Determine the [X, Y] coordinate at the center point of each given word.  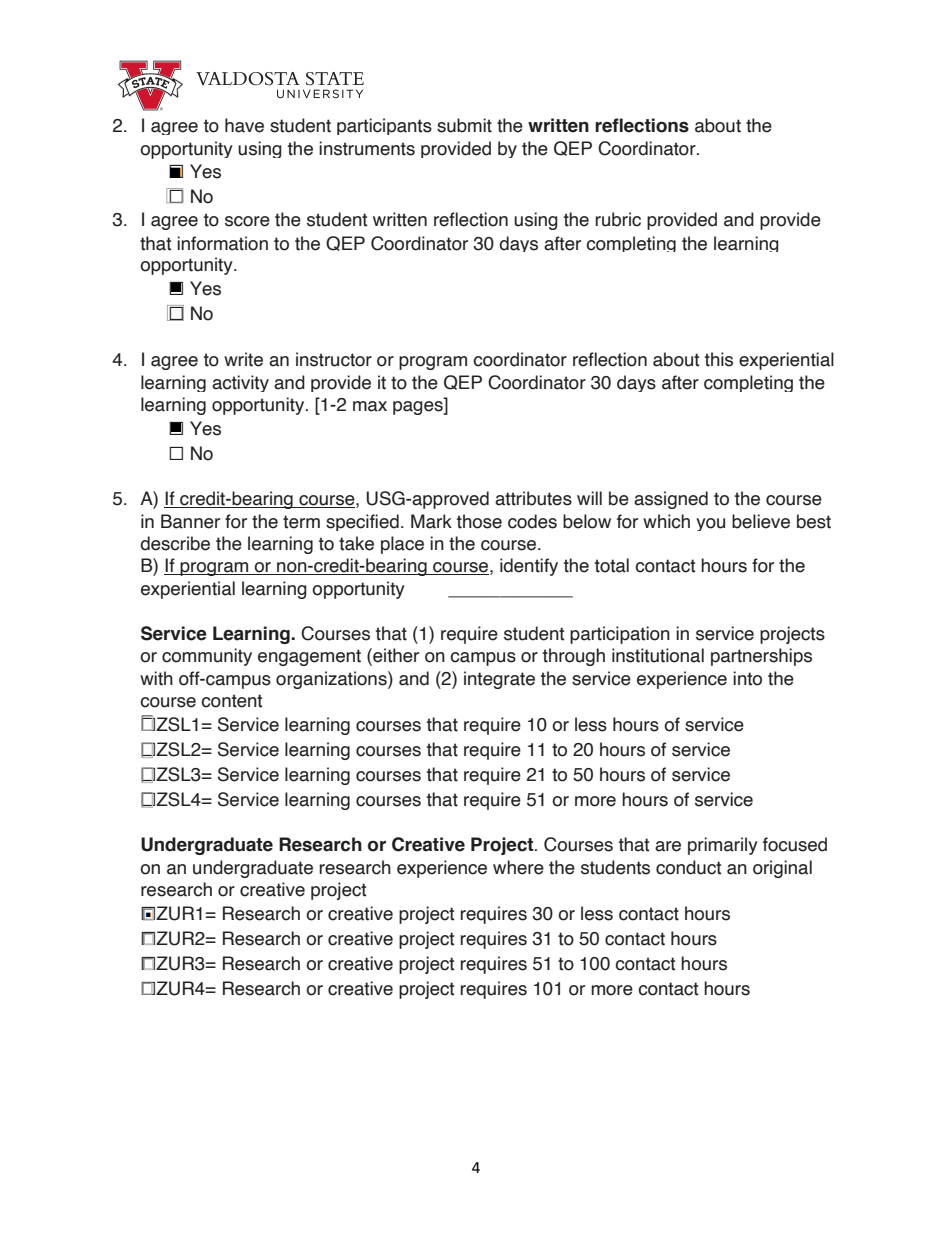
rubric [618, 219]
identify [529, 567]
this [719, 359]
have [244, 125]
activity [240, 383]
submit [464, 125]
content [231, 701]
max [370, 406]
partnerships [761, 657]
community [207, 657]
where [518, 867]
